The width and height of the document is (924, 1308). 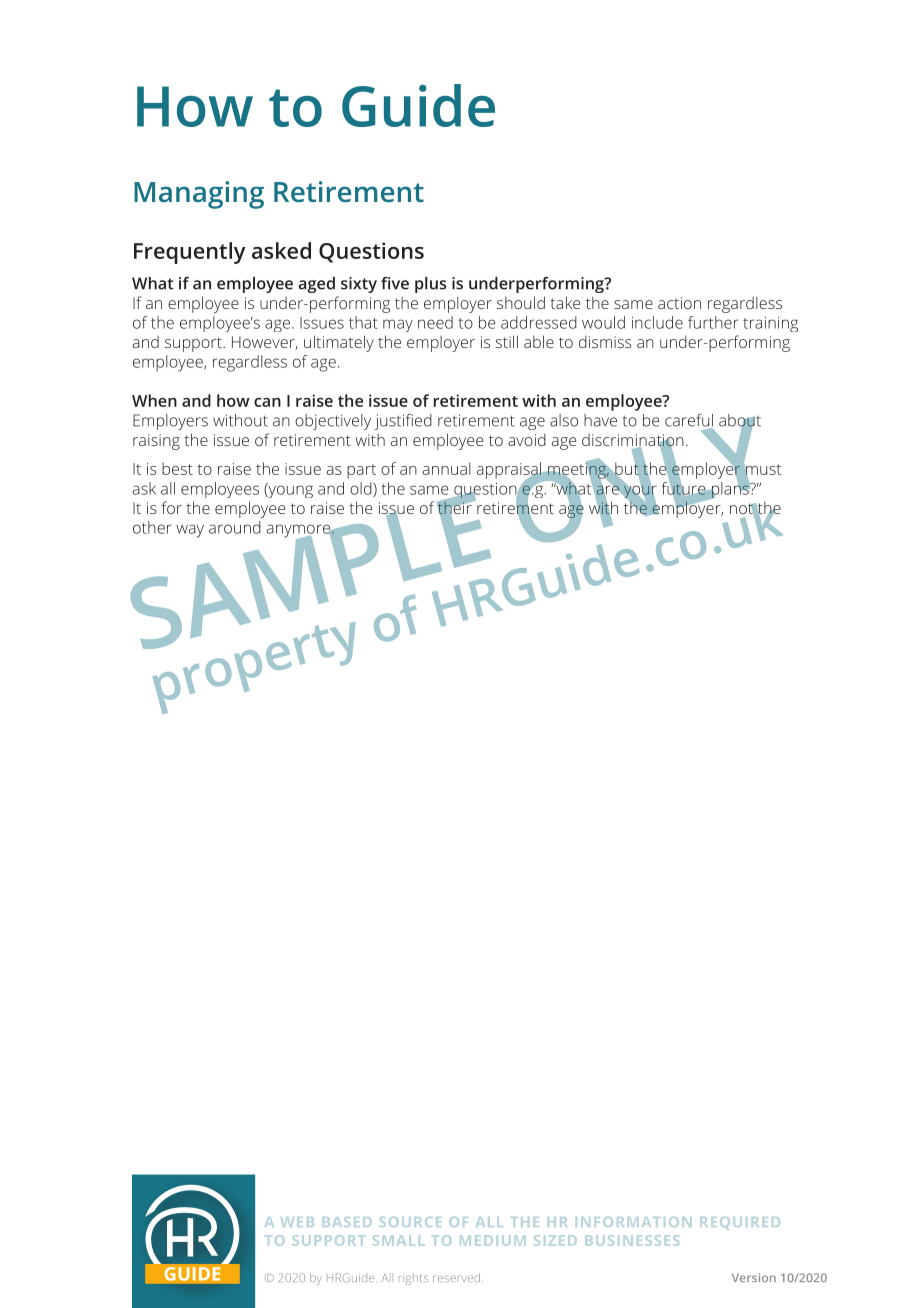 I want to click on MEDIUM, so click(x=493, y=1240).
